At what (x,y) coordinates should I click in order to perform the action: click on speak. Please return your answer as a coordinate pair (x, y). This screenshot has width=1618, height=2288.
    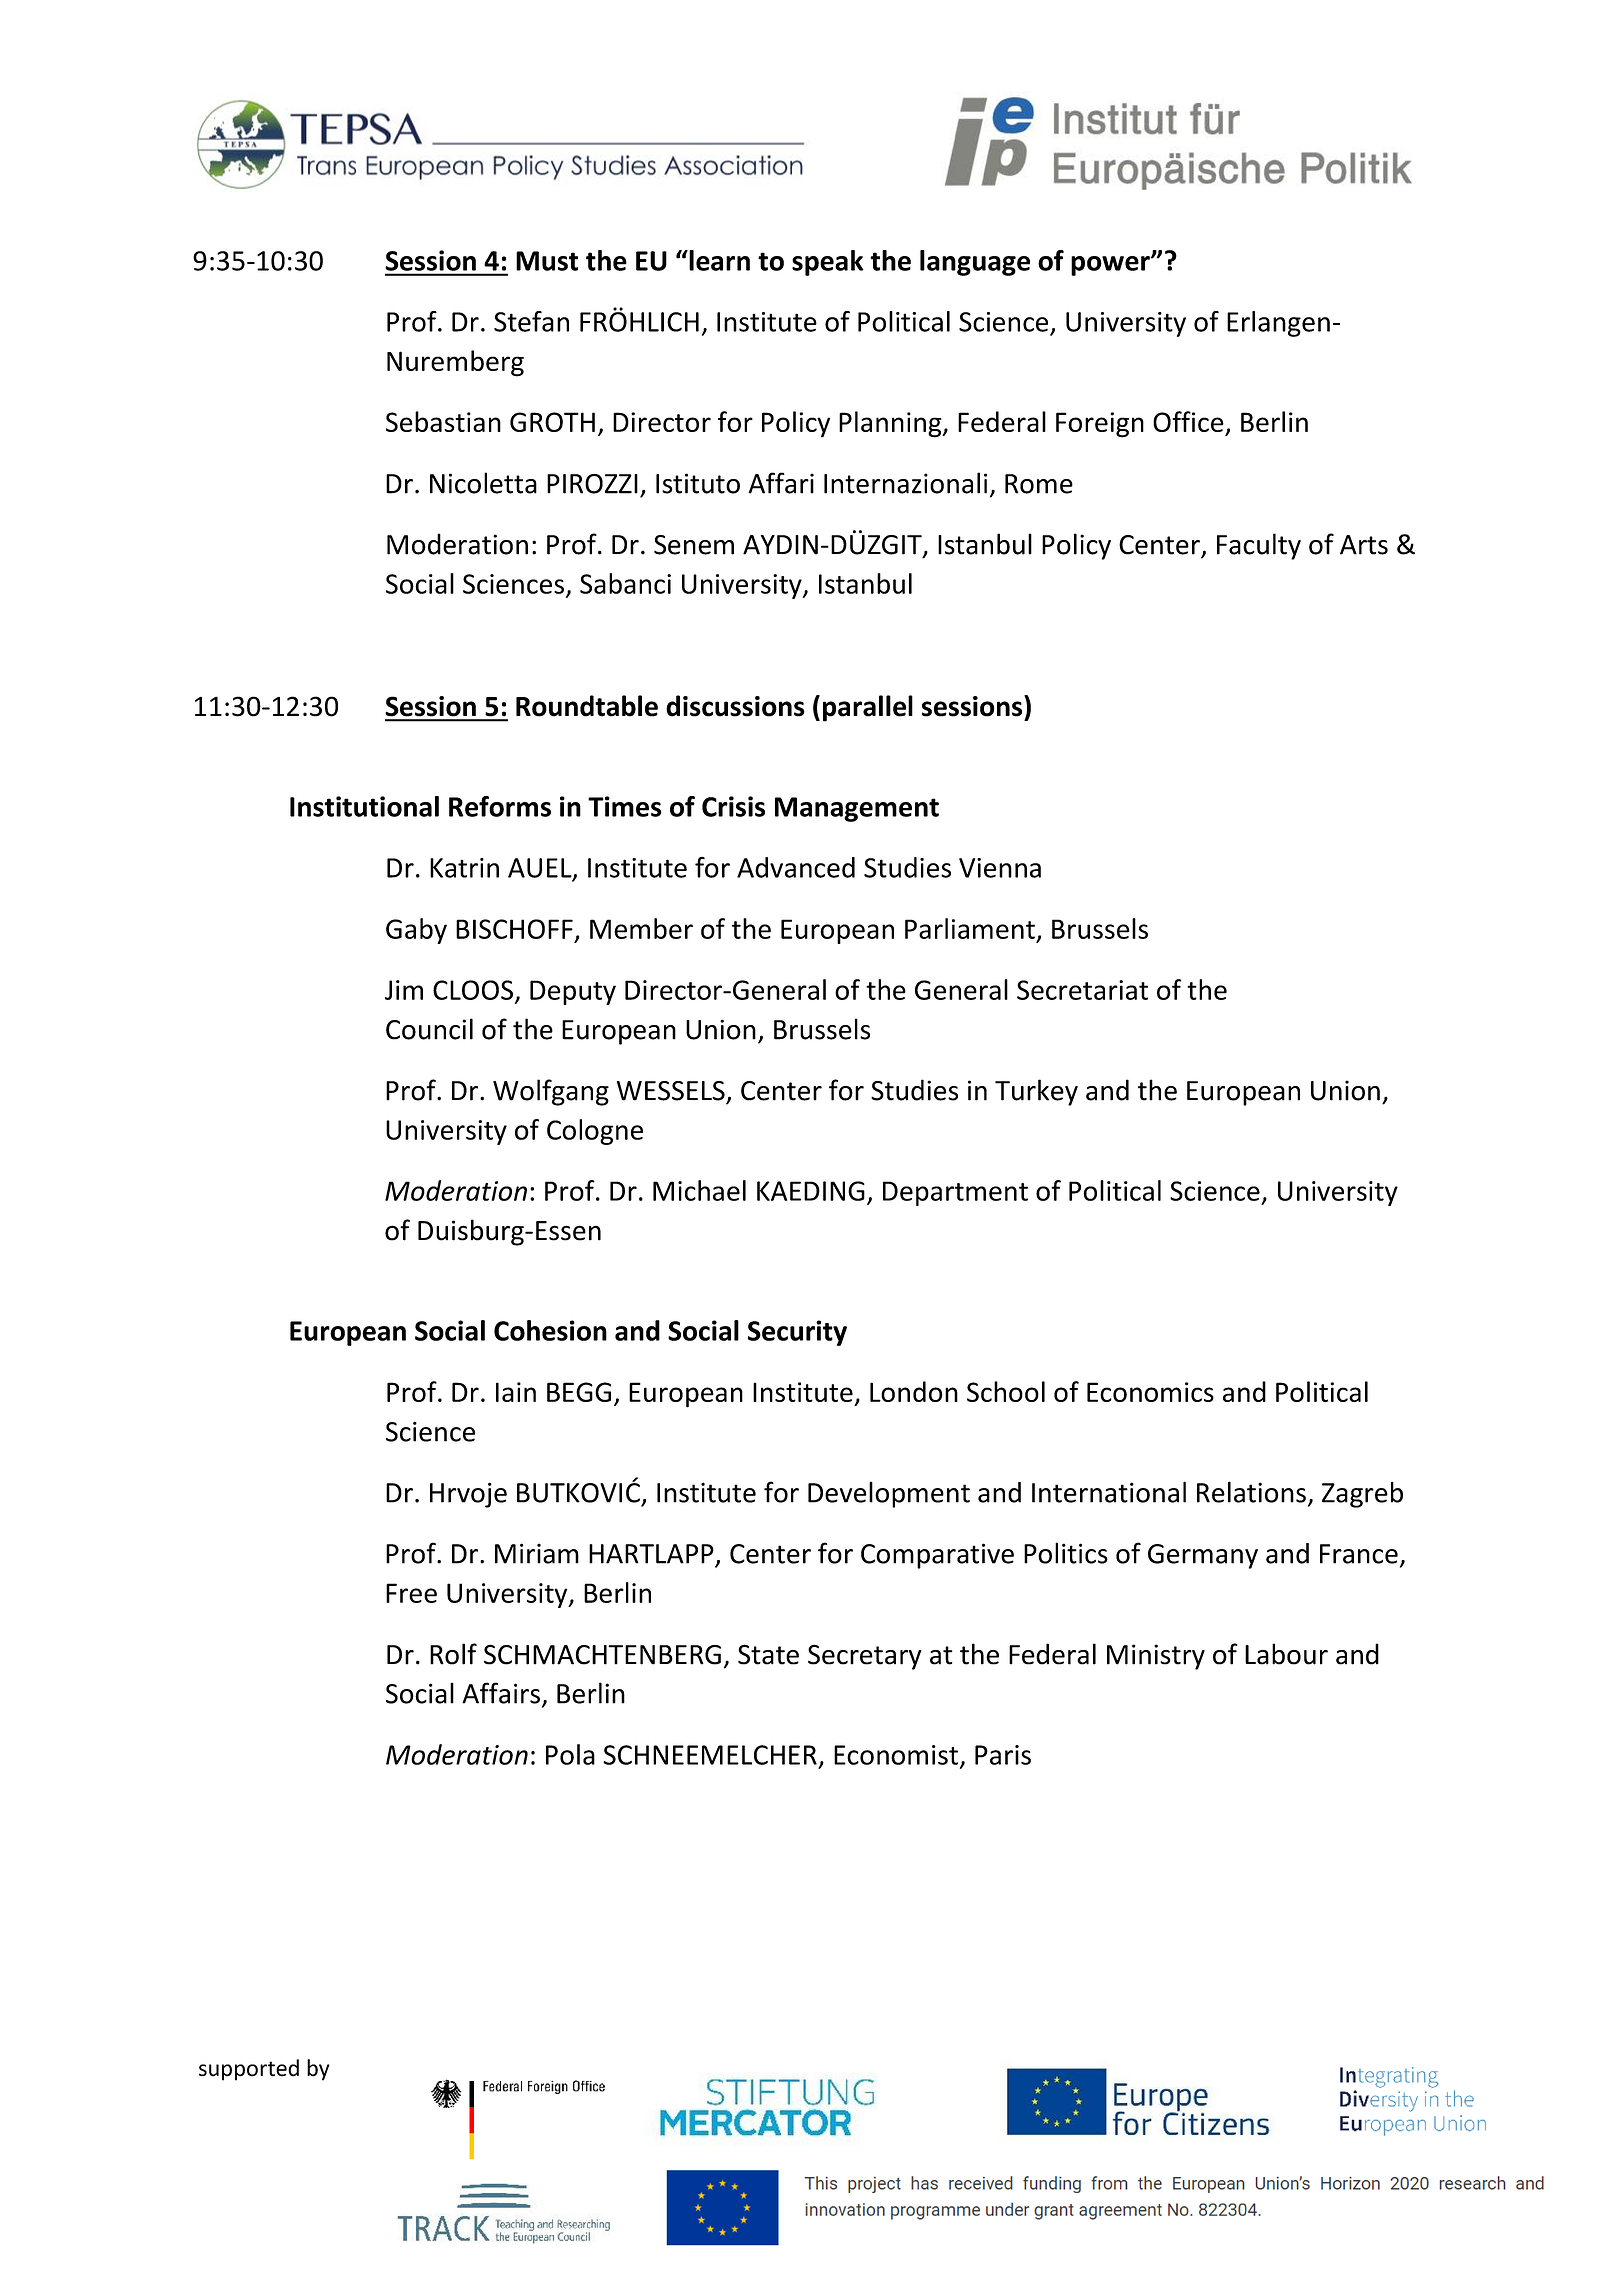
    Looking at the image, I should click on (828, 263).
